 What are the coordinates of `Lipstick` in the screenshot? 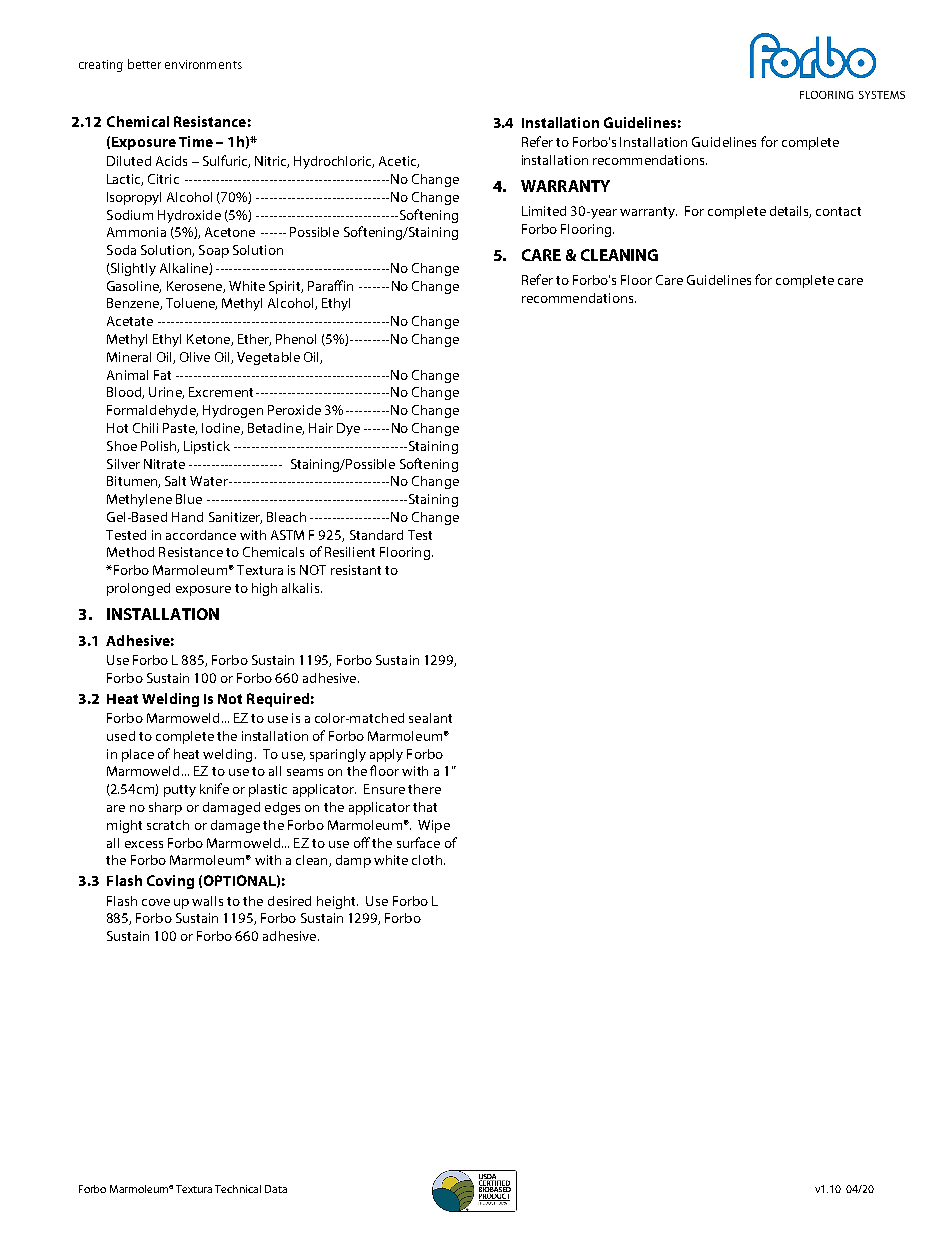 It's located at (207, 447).
